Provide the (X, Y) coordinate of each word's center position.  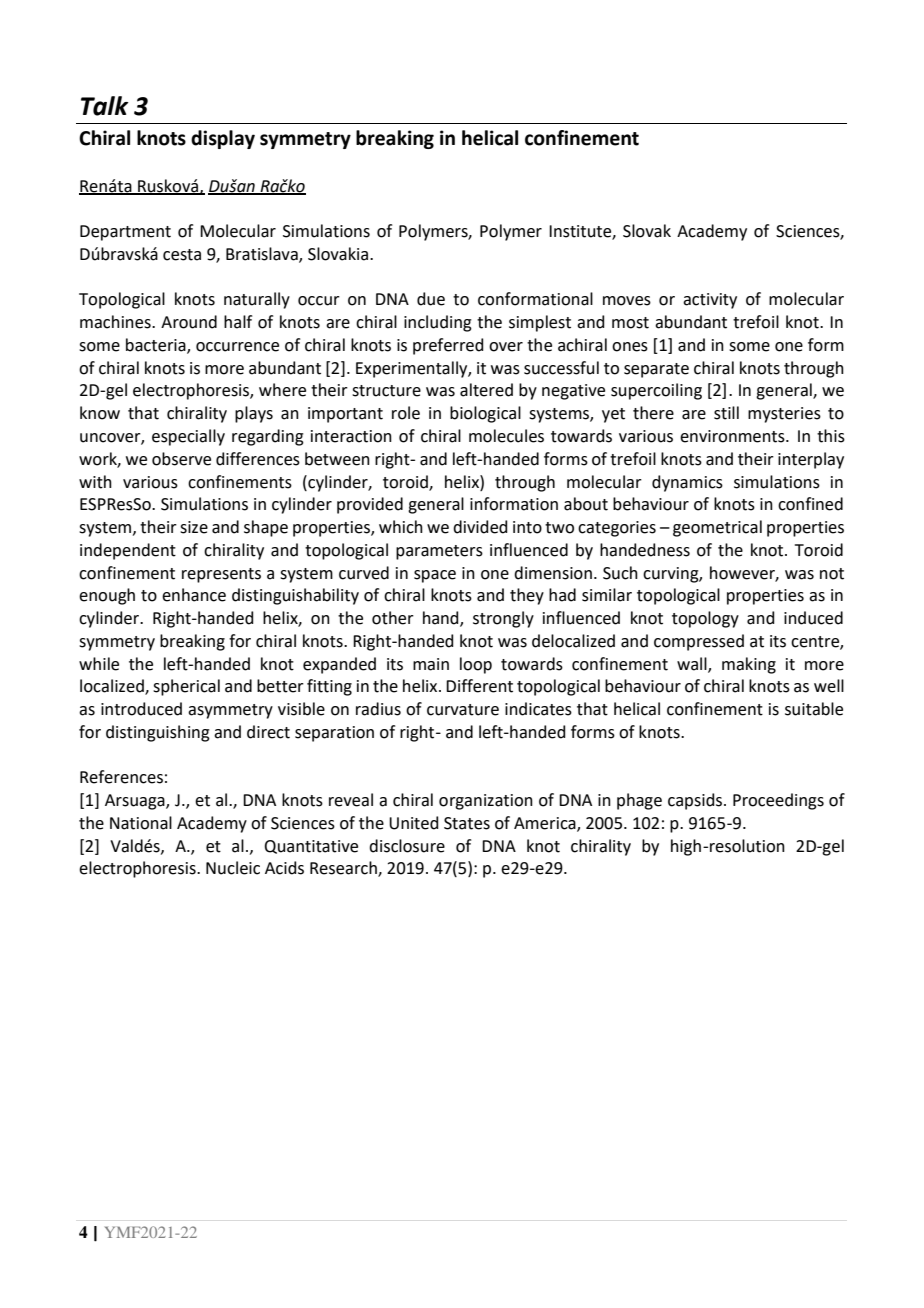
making (749, 665)
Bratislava (263, 255)
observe (181, 459)
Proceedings (778, 801)
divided (480, 527)
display (223, 139)
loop (476, 665)
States (467, 823)
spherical (186, 687)
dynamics (687, 483)
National (141, 823)
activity (710, 301)
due (431, 299)
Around (189, 322)
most (630, 323)
